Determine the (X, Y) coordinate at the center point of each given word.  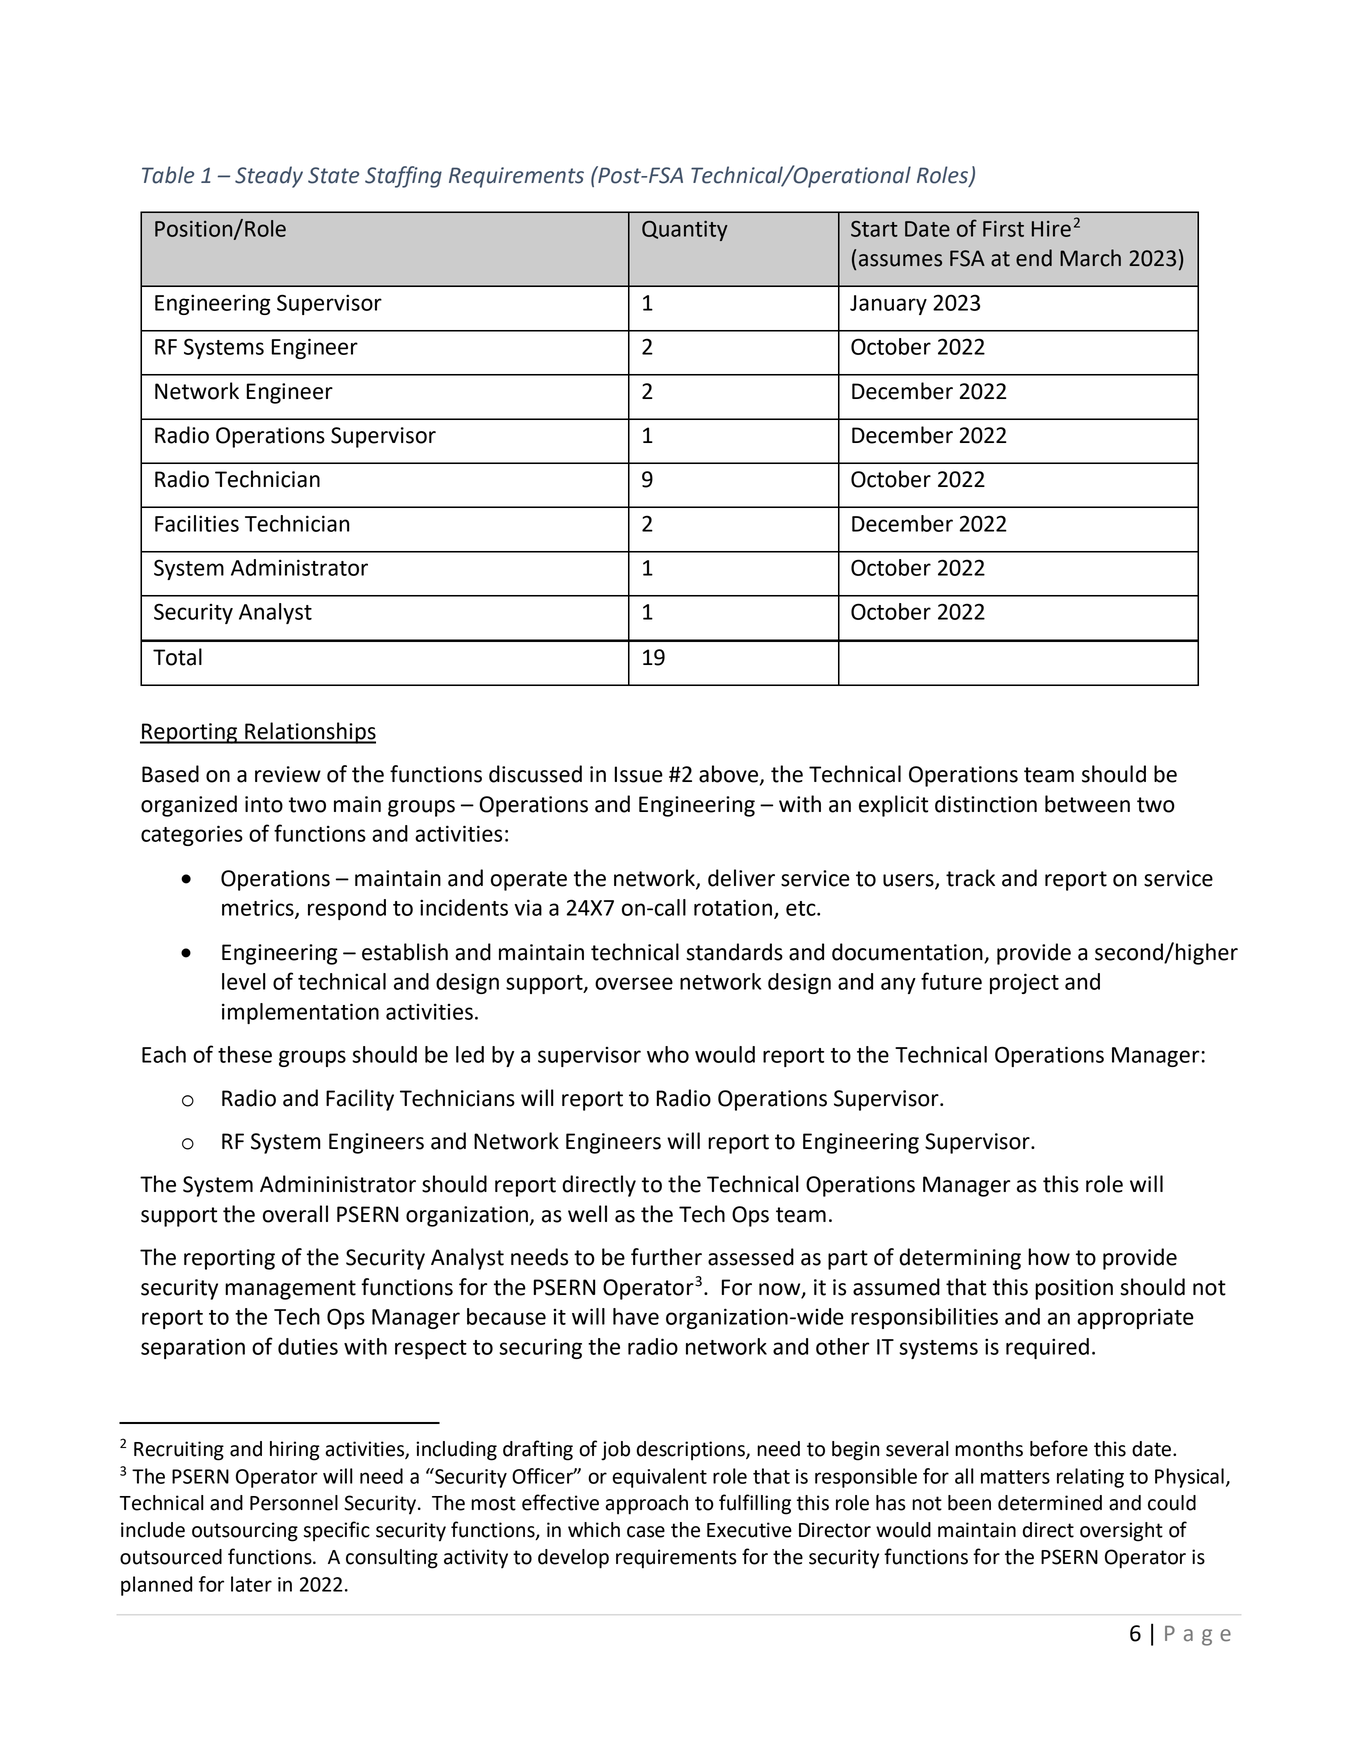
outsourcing (245, 1532)
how (1049, 1257)
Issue (639, 774)
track (970, 878)
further (666, 1257)
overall (295, 1214)
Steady (269, 177)
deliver (741, 878)
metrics (259, 908)
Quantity (685, 231)
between (1087, 804)
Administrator (299, 567)
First (1003, 229)
